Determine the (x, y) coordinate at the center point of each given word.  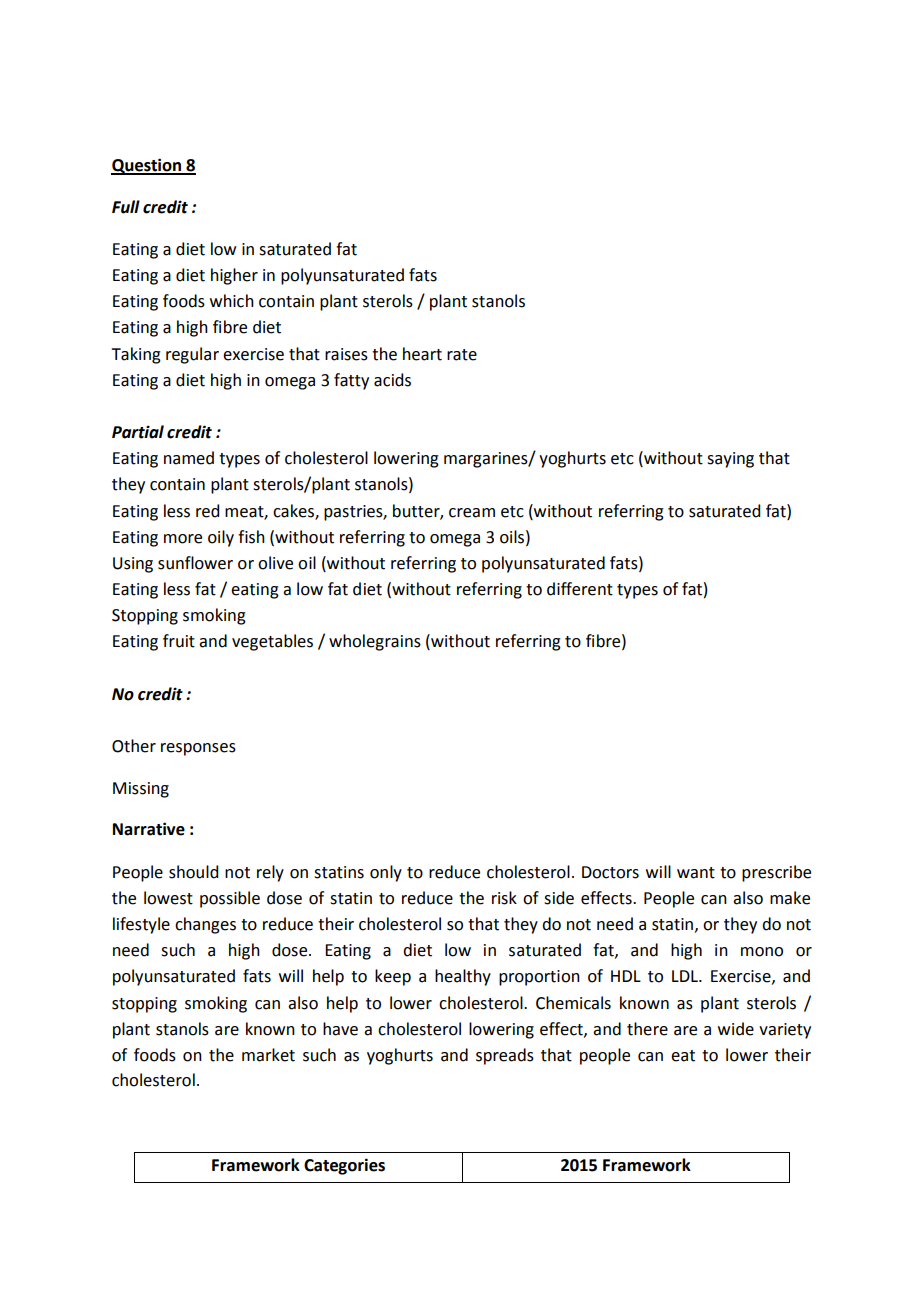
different (580, 589)
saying (730, 460)
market (268, 1055)
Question (147, 166)
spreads (505, 1056)
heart (422, 354)
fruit (179, 641)
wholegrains (375, 642)
